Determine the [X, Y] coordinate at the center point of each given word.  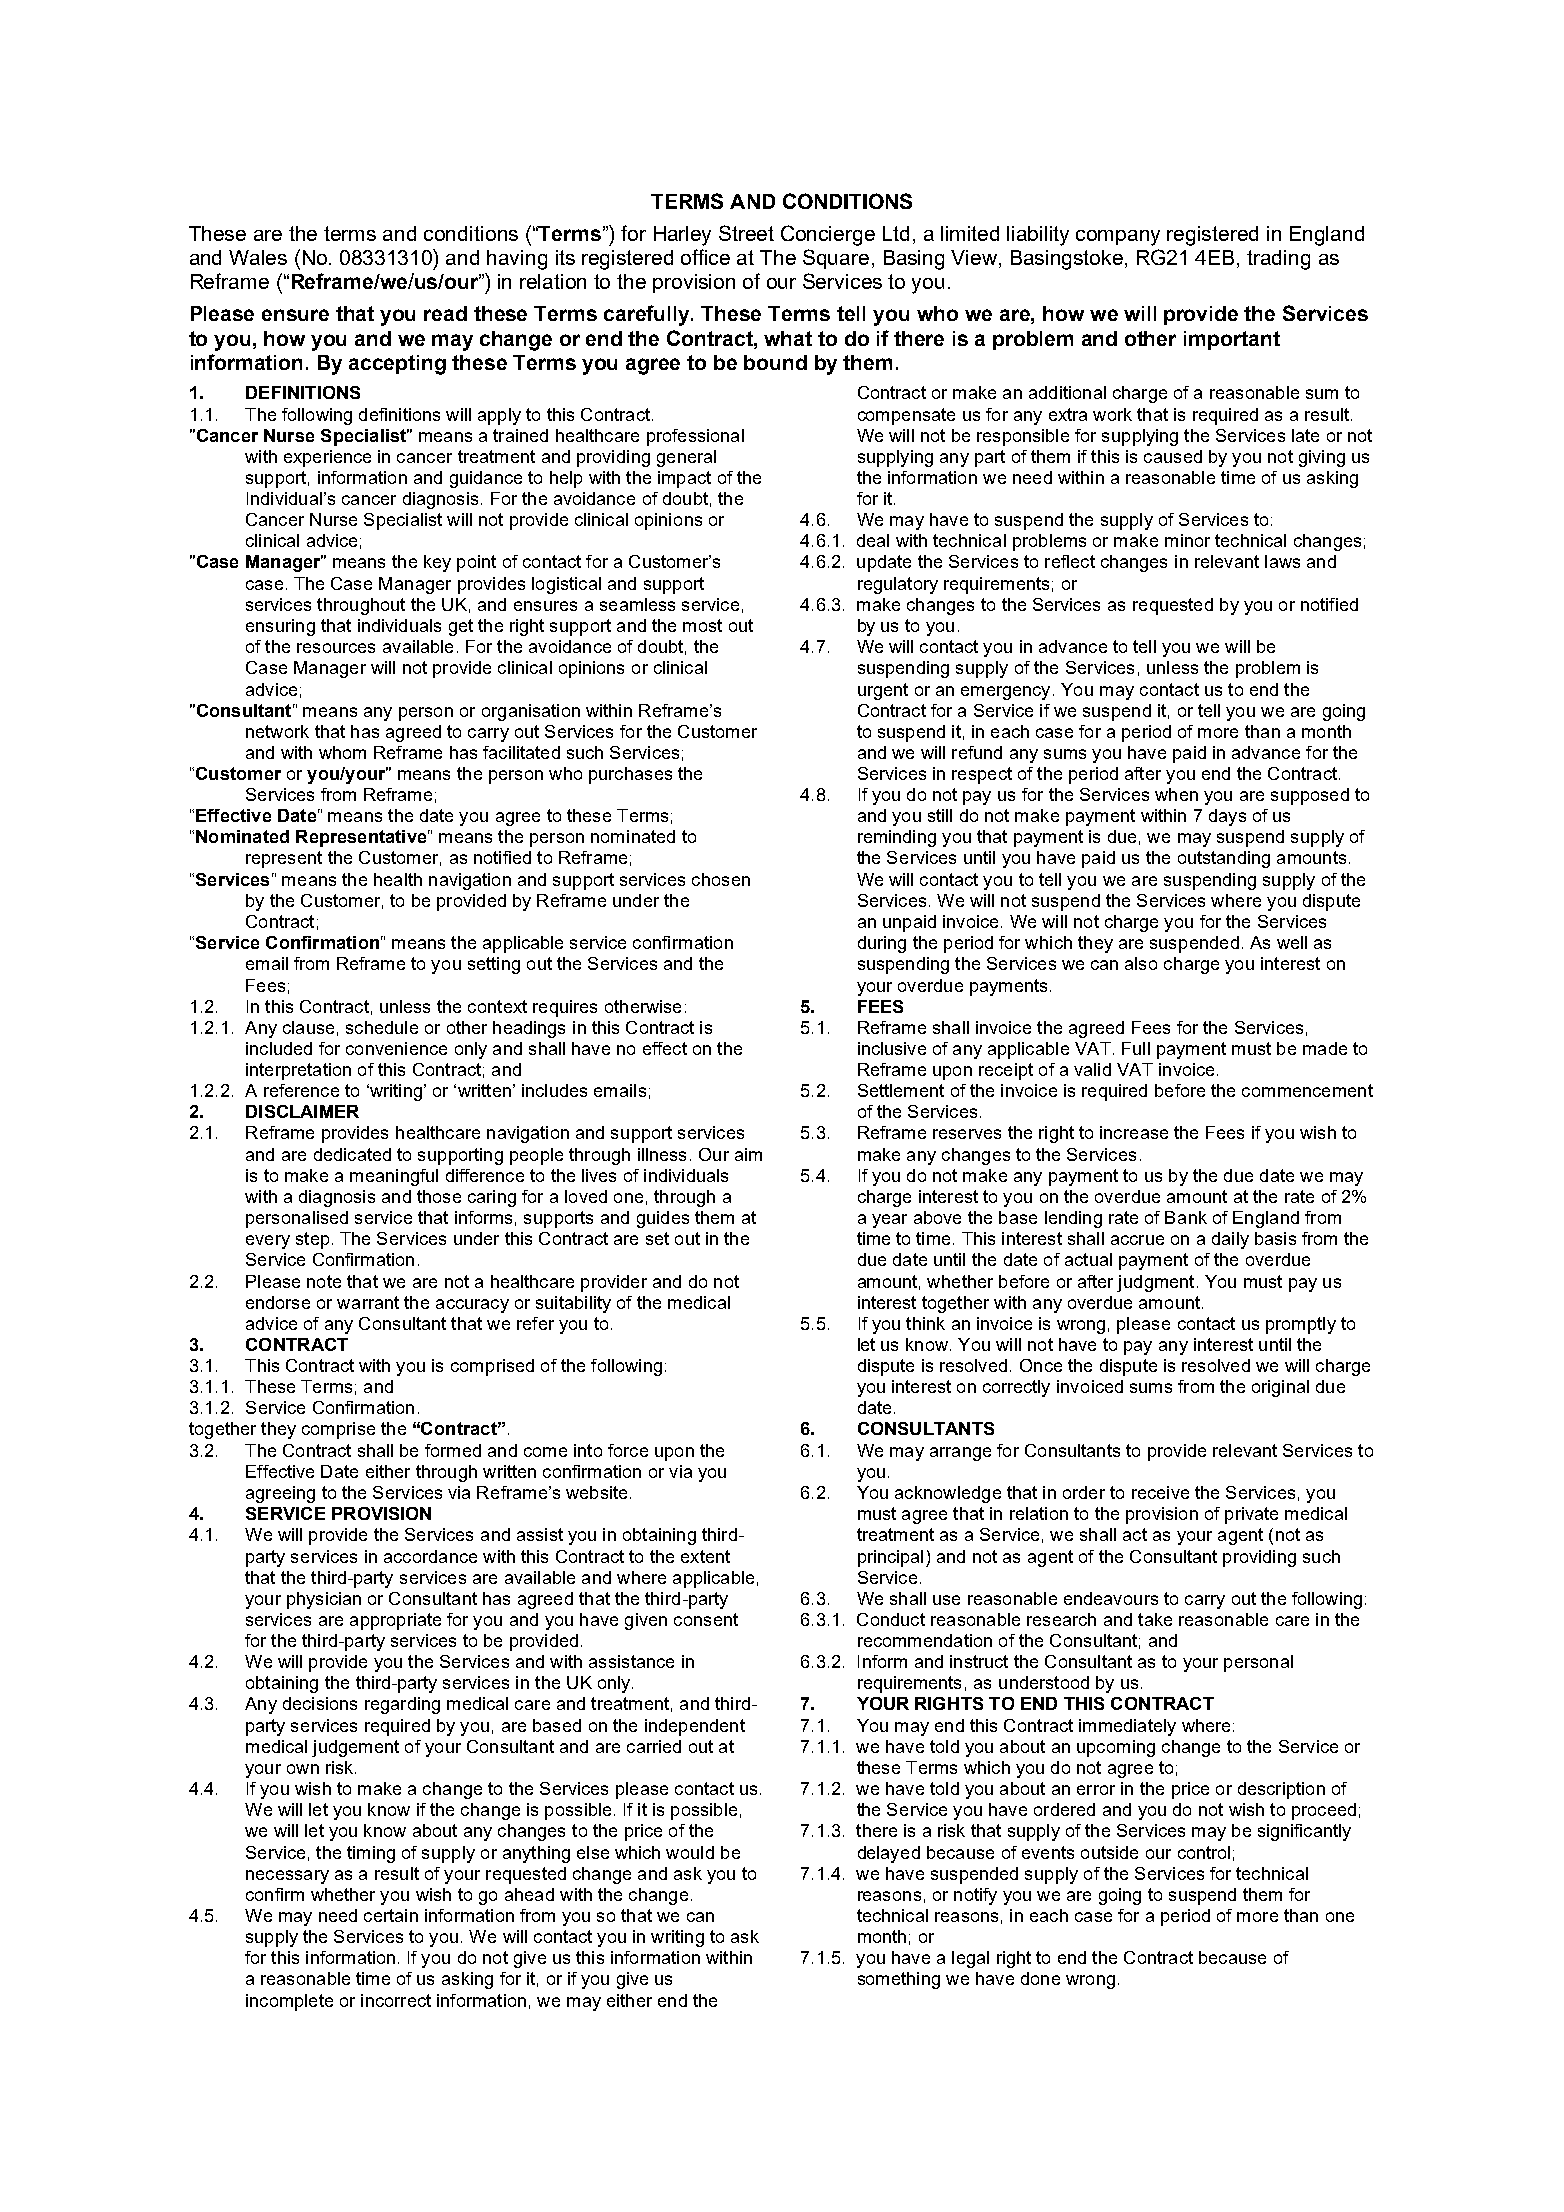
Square [836, 259]
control [1204, 1852]
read [445, 313]
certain [391, 1915]
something [899, 1980]
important [1232, 340]
